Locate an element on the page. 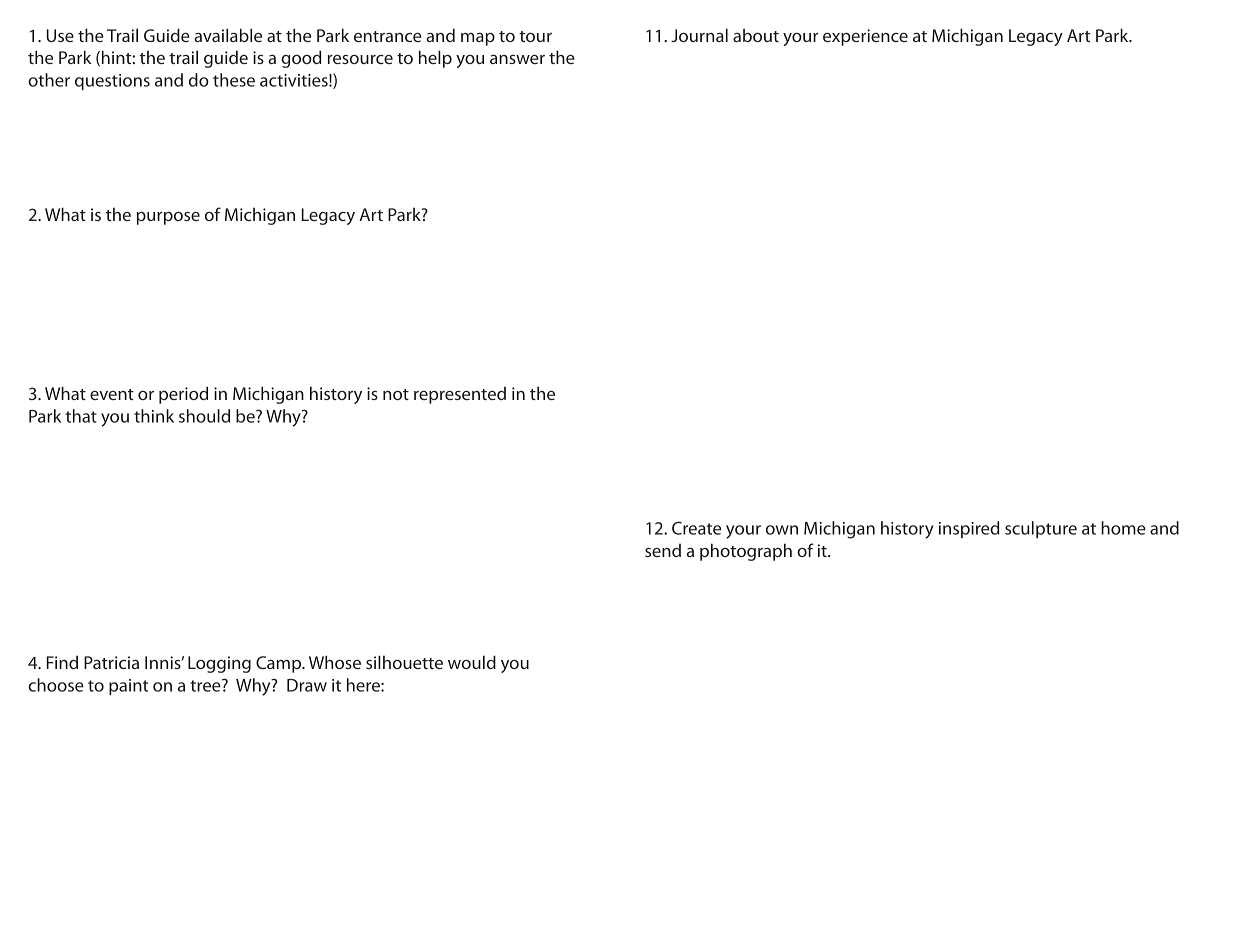 The width and height of the document is (1233, 952). Create is located at coordinates (696, 528).
